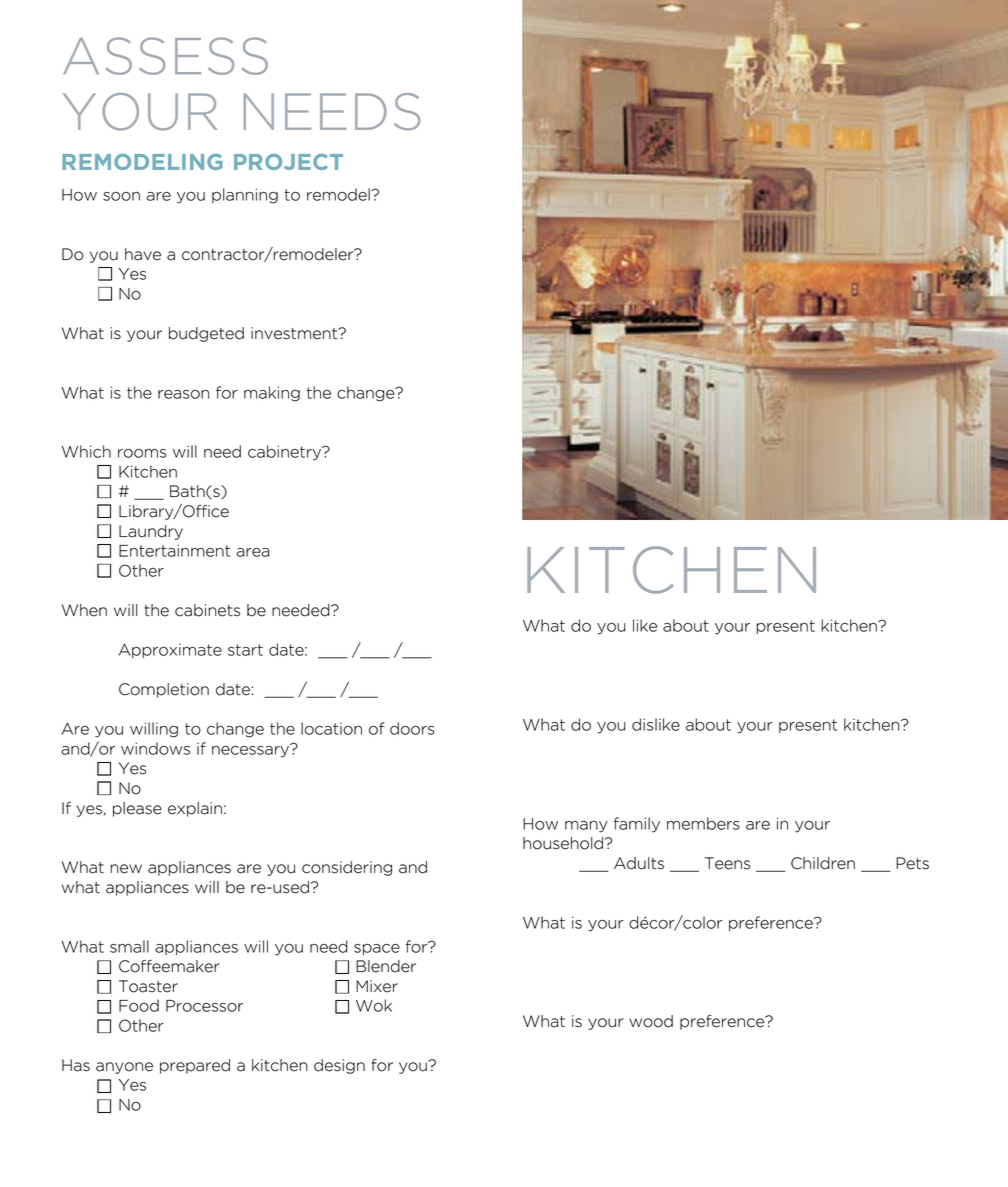  I want to click on Assess, so click(165, 56).
